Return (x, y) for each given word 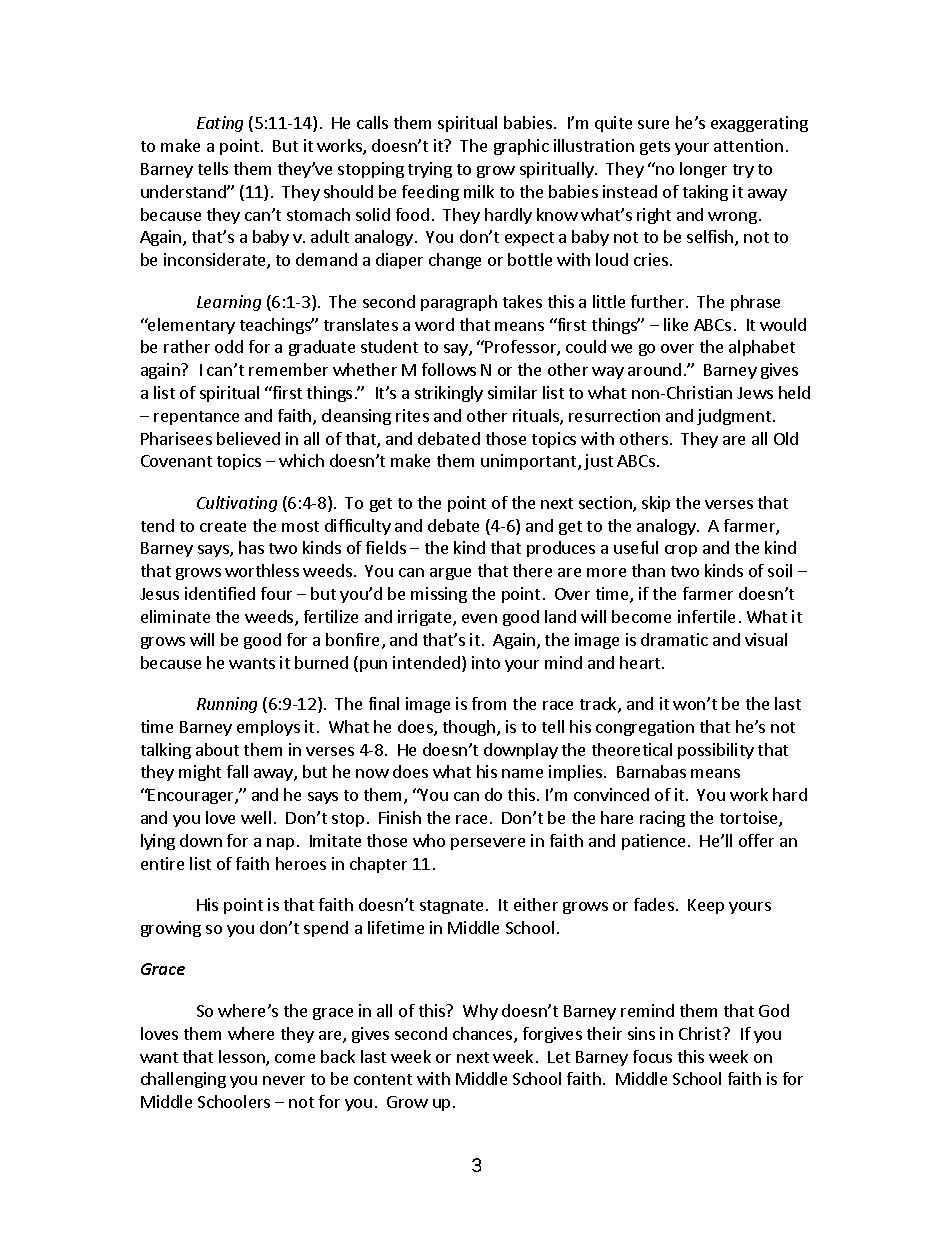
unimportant (530, 462)
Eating (220, 124)
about (217, 749)
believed (248, 438)
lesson (243, 1058)
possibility (716, 751)
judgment (734, 417)
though (470, 728)
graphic (521, 147)
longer (703, 170)
